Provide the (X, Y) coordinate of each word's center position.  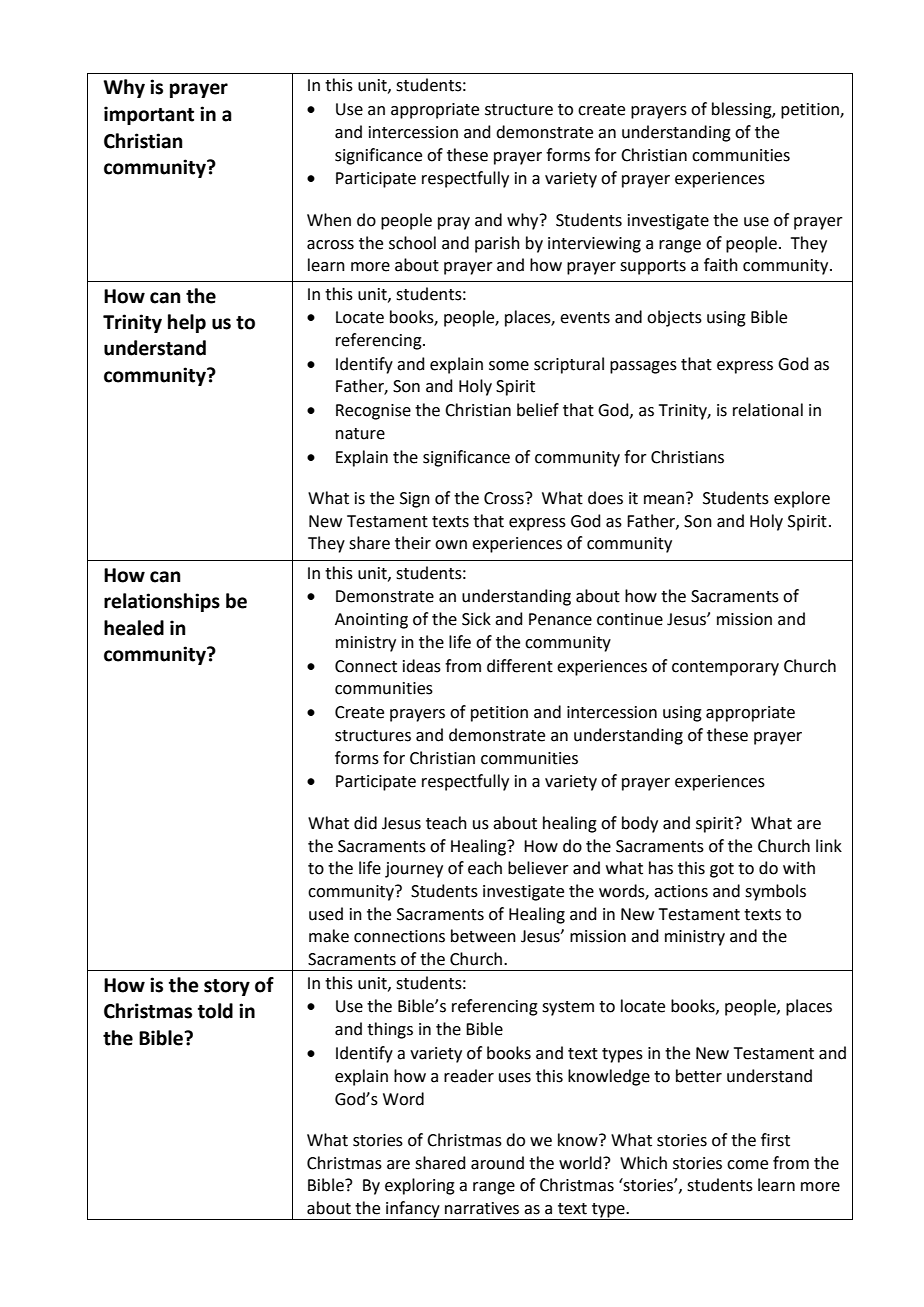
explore (802, 499)
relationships (162, 602)
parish (497, 244)
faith (721, 265)
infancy (413, 1210)
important (149, 115)
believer (538, 868)
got (722, 870)
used (326, 914)
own (451, 545)
